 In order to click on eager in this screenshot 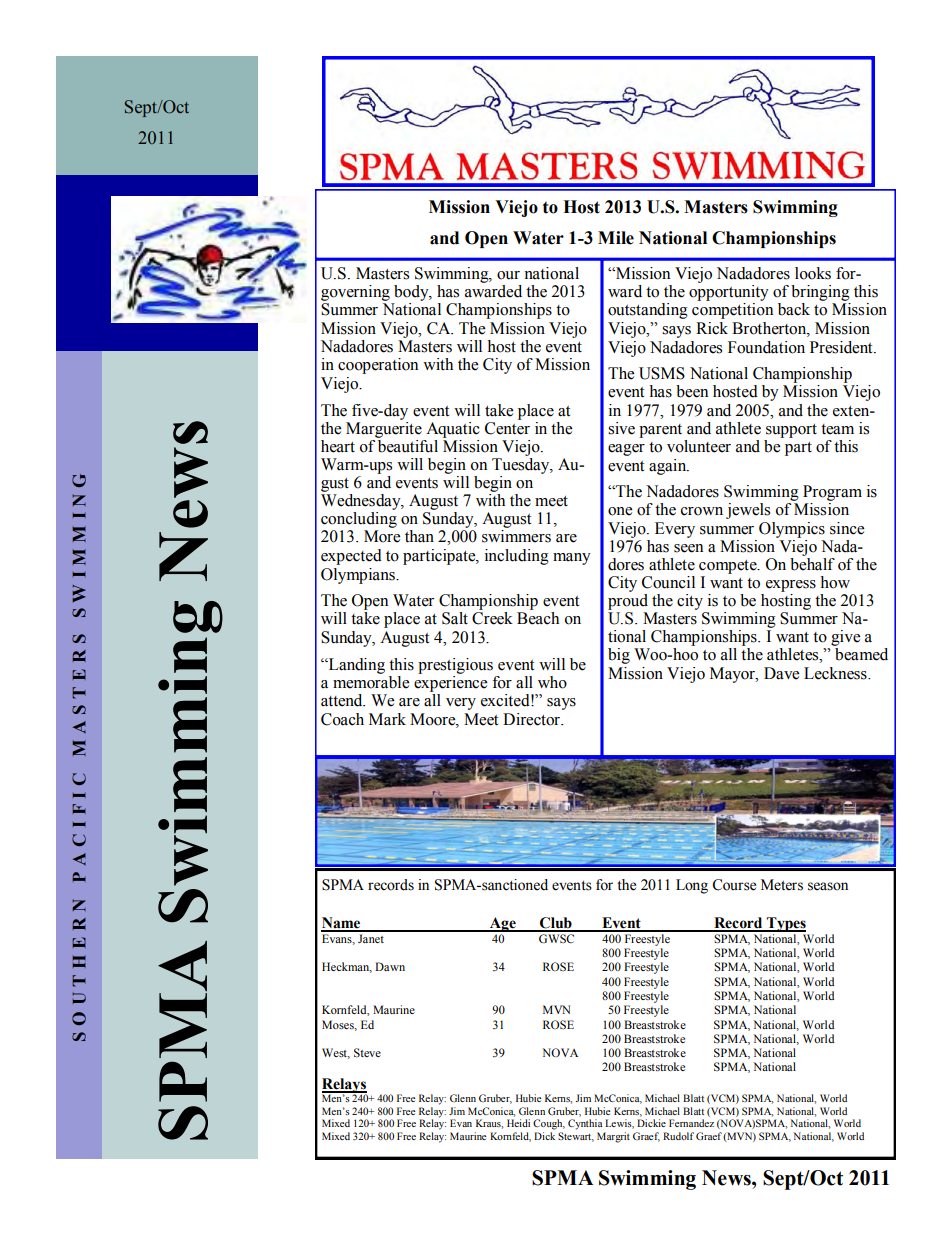, I will do `click(626, 450)`.
